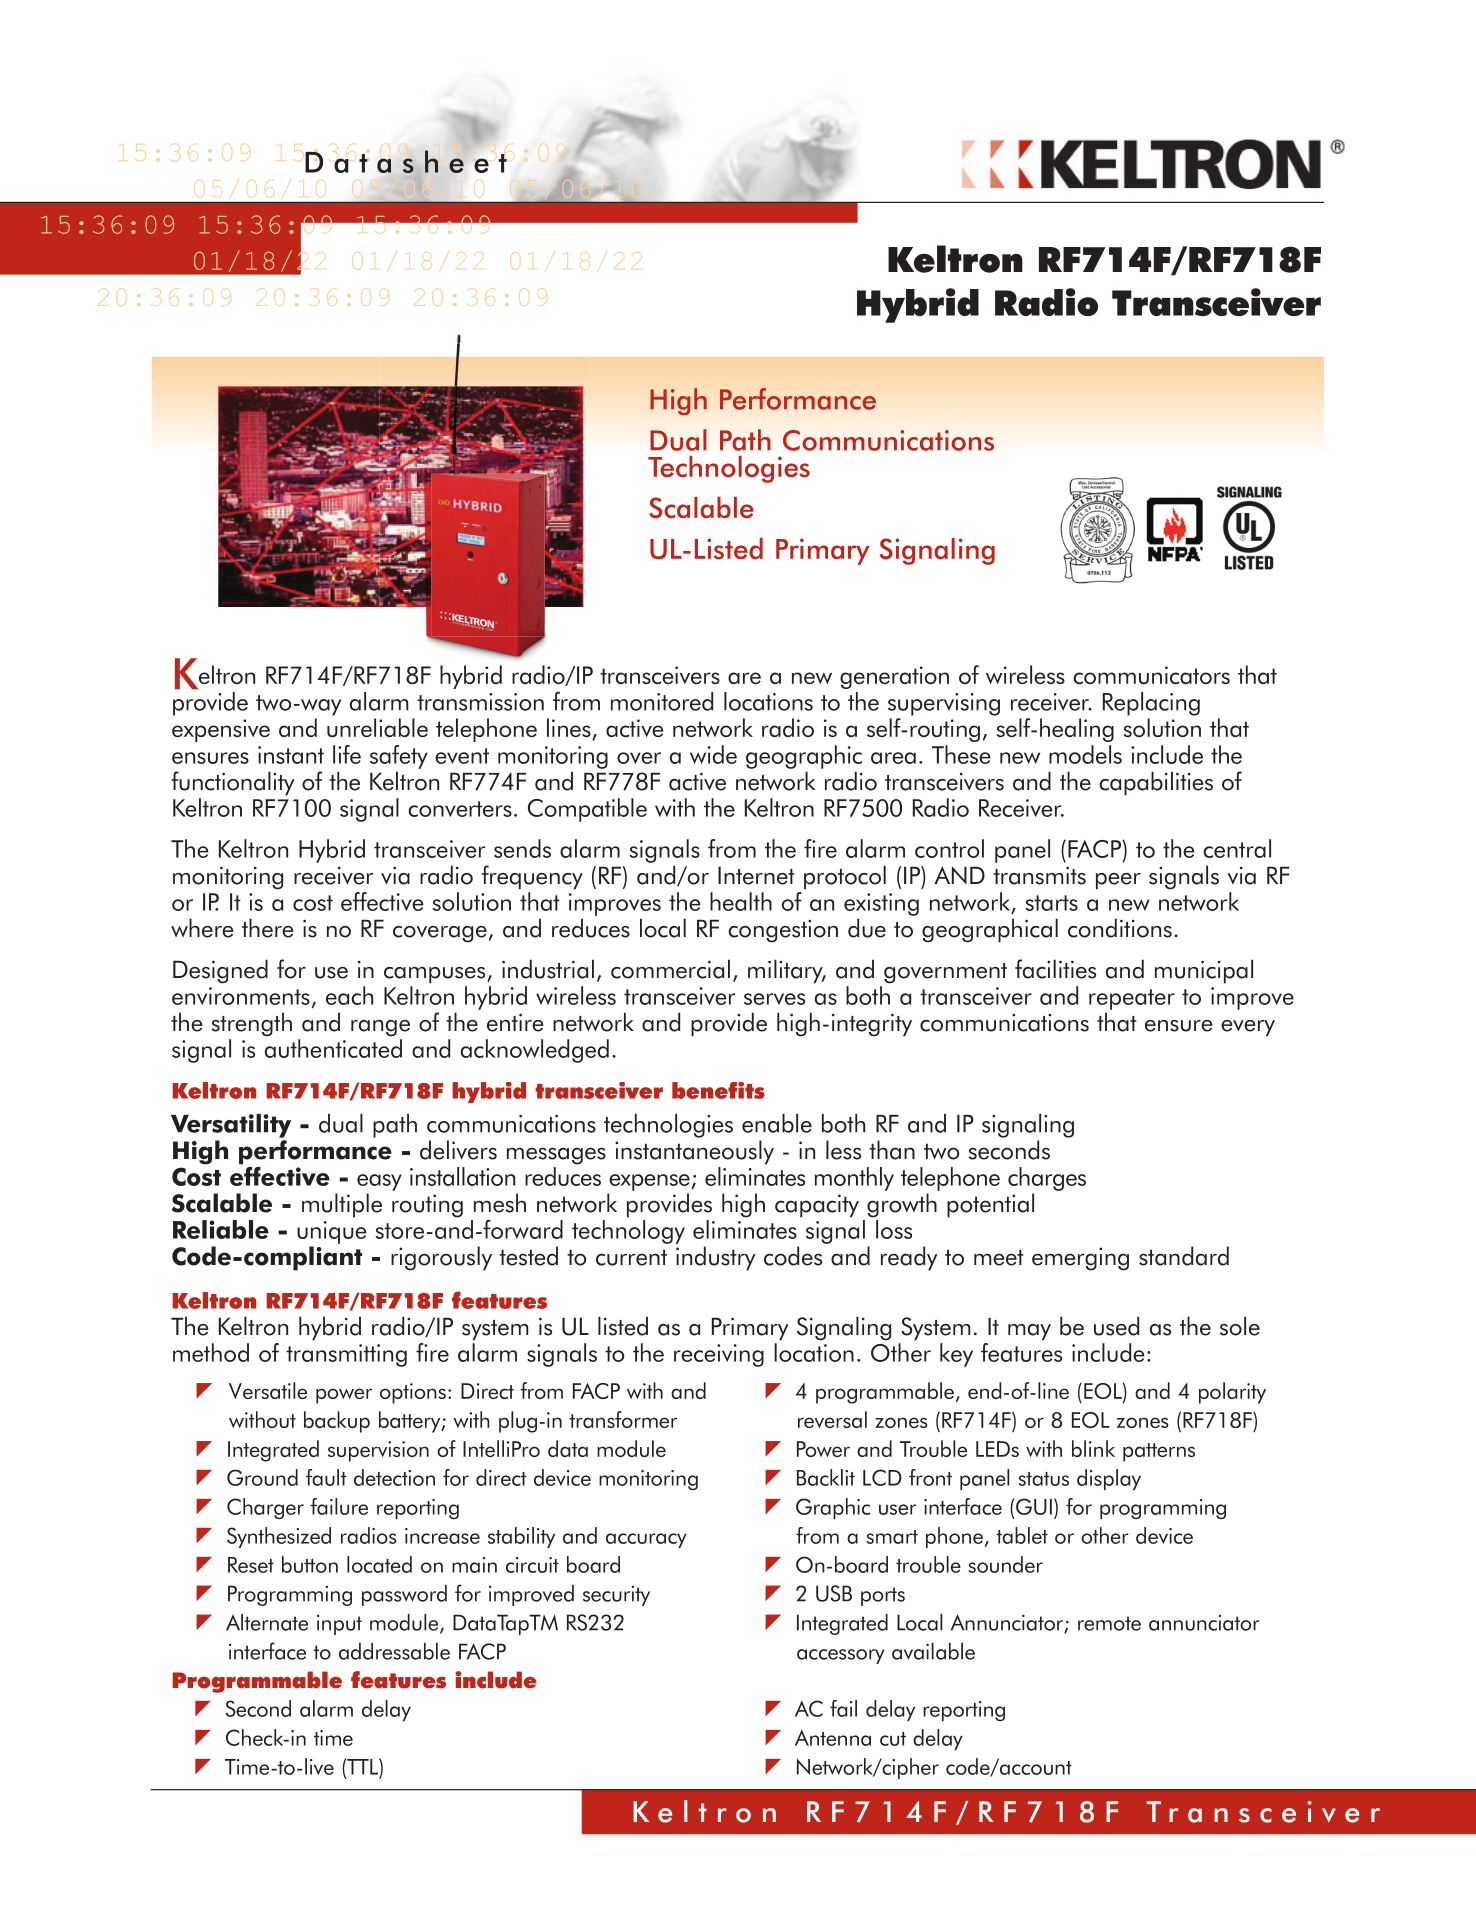 This document has width=1476, height=1910. I want to click on conditions, so click(1120, 928).
